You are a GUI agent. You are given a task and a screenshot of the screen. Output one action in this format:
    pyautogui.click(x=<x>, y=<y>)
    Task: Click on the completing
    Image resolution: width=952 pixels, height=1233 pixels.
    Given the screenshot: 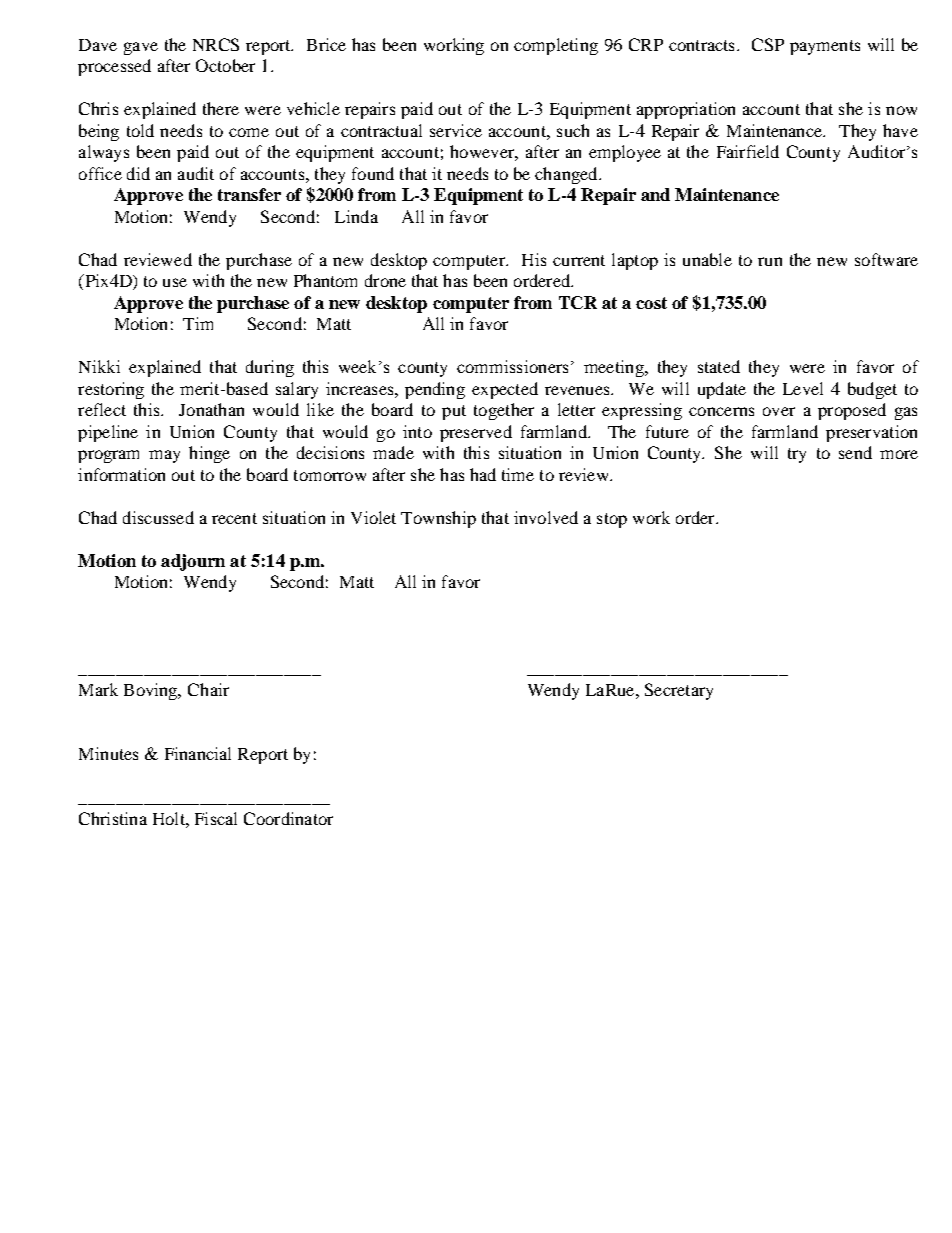 What is the action you would take?
    pyautogui.click(x=556, y=46)
